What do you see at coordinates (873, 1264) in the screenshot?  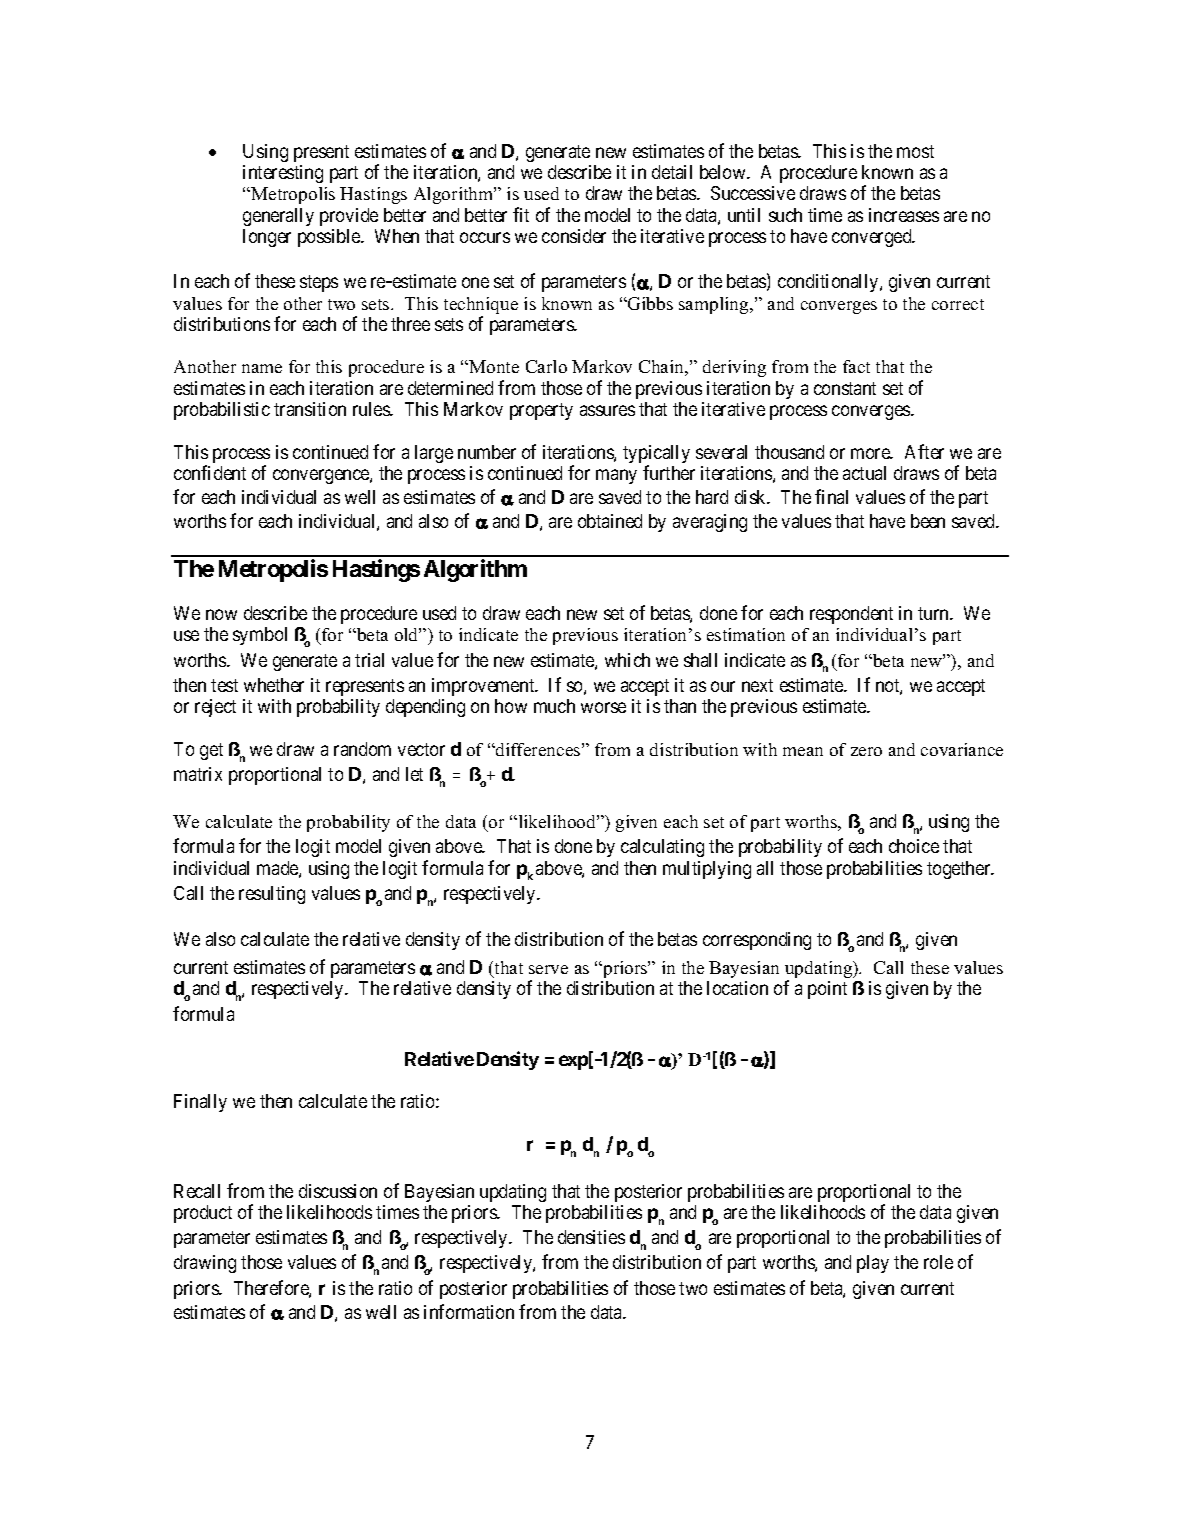 I see `play` at bounding box center [873, 1264].
